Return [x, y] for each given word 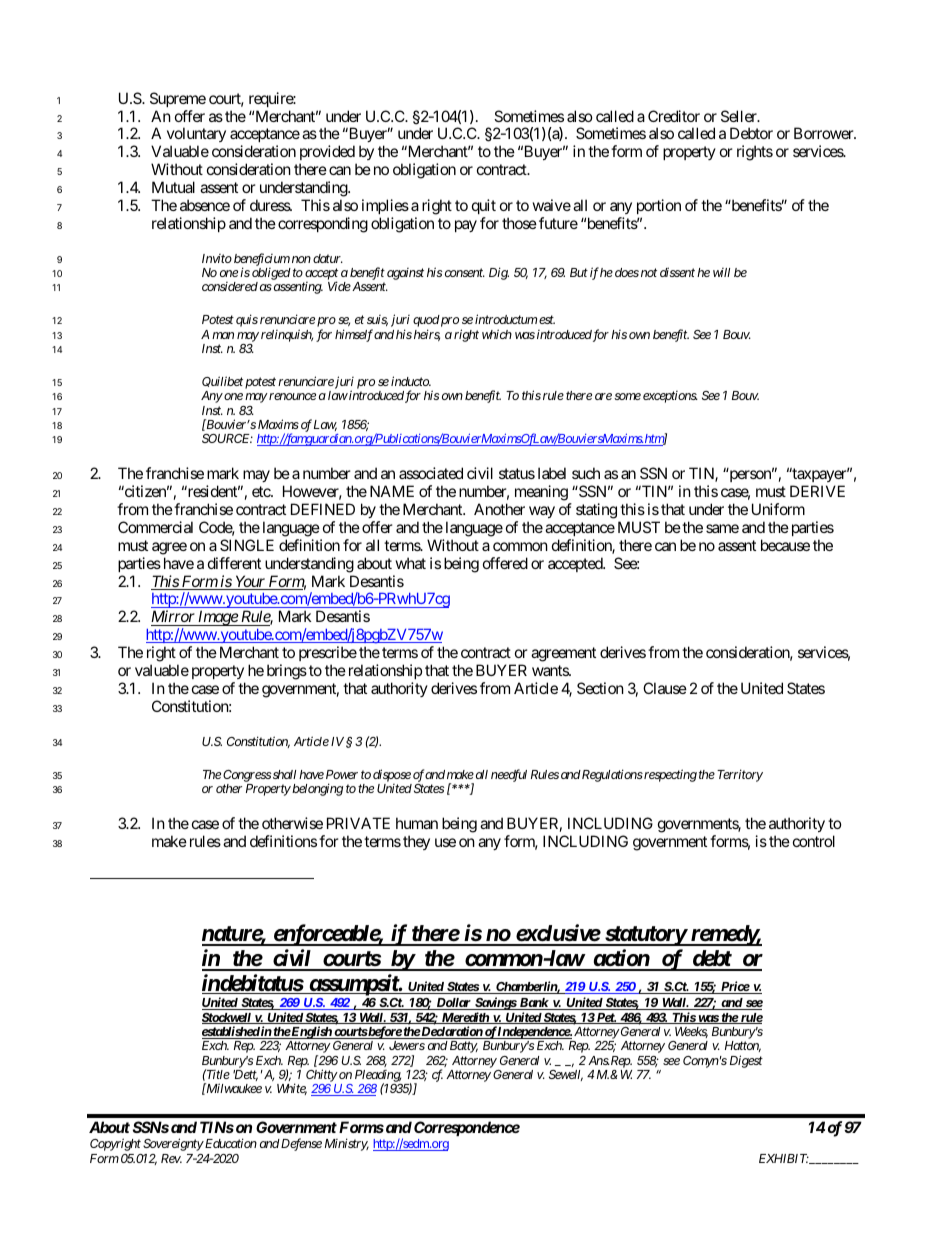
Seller [740, 116]
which [497, 334]
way [542, 512]
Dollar [453, 1004]
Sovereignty [173, 1144]
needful [509, 775]
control [814, 841]
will [721, 272]
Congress [247, 776]
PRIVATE [358, 823]
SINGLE [247, 545]
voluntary [196, 136]
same [722, 528]
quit [484, 206]
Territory [740, 775]
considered [230, 286]
